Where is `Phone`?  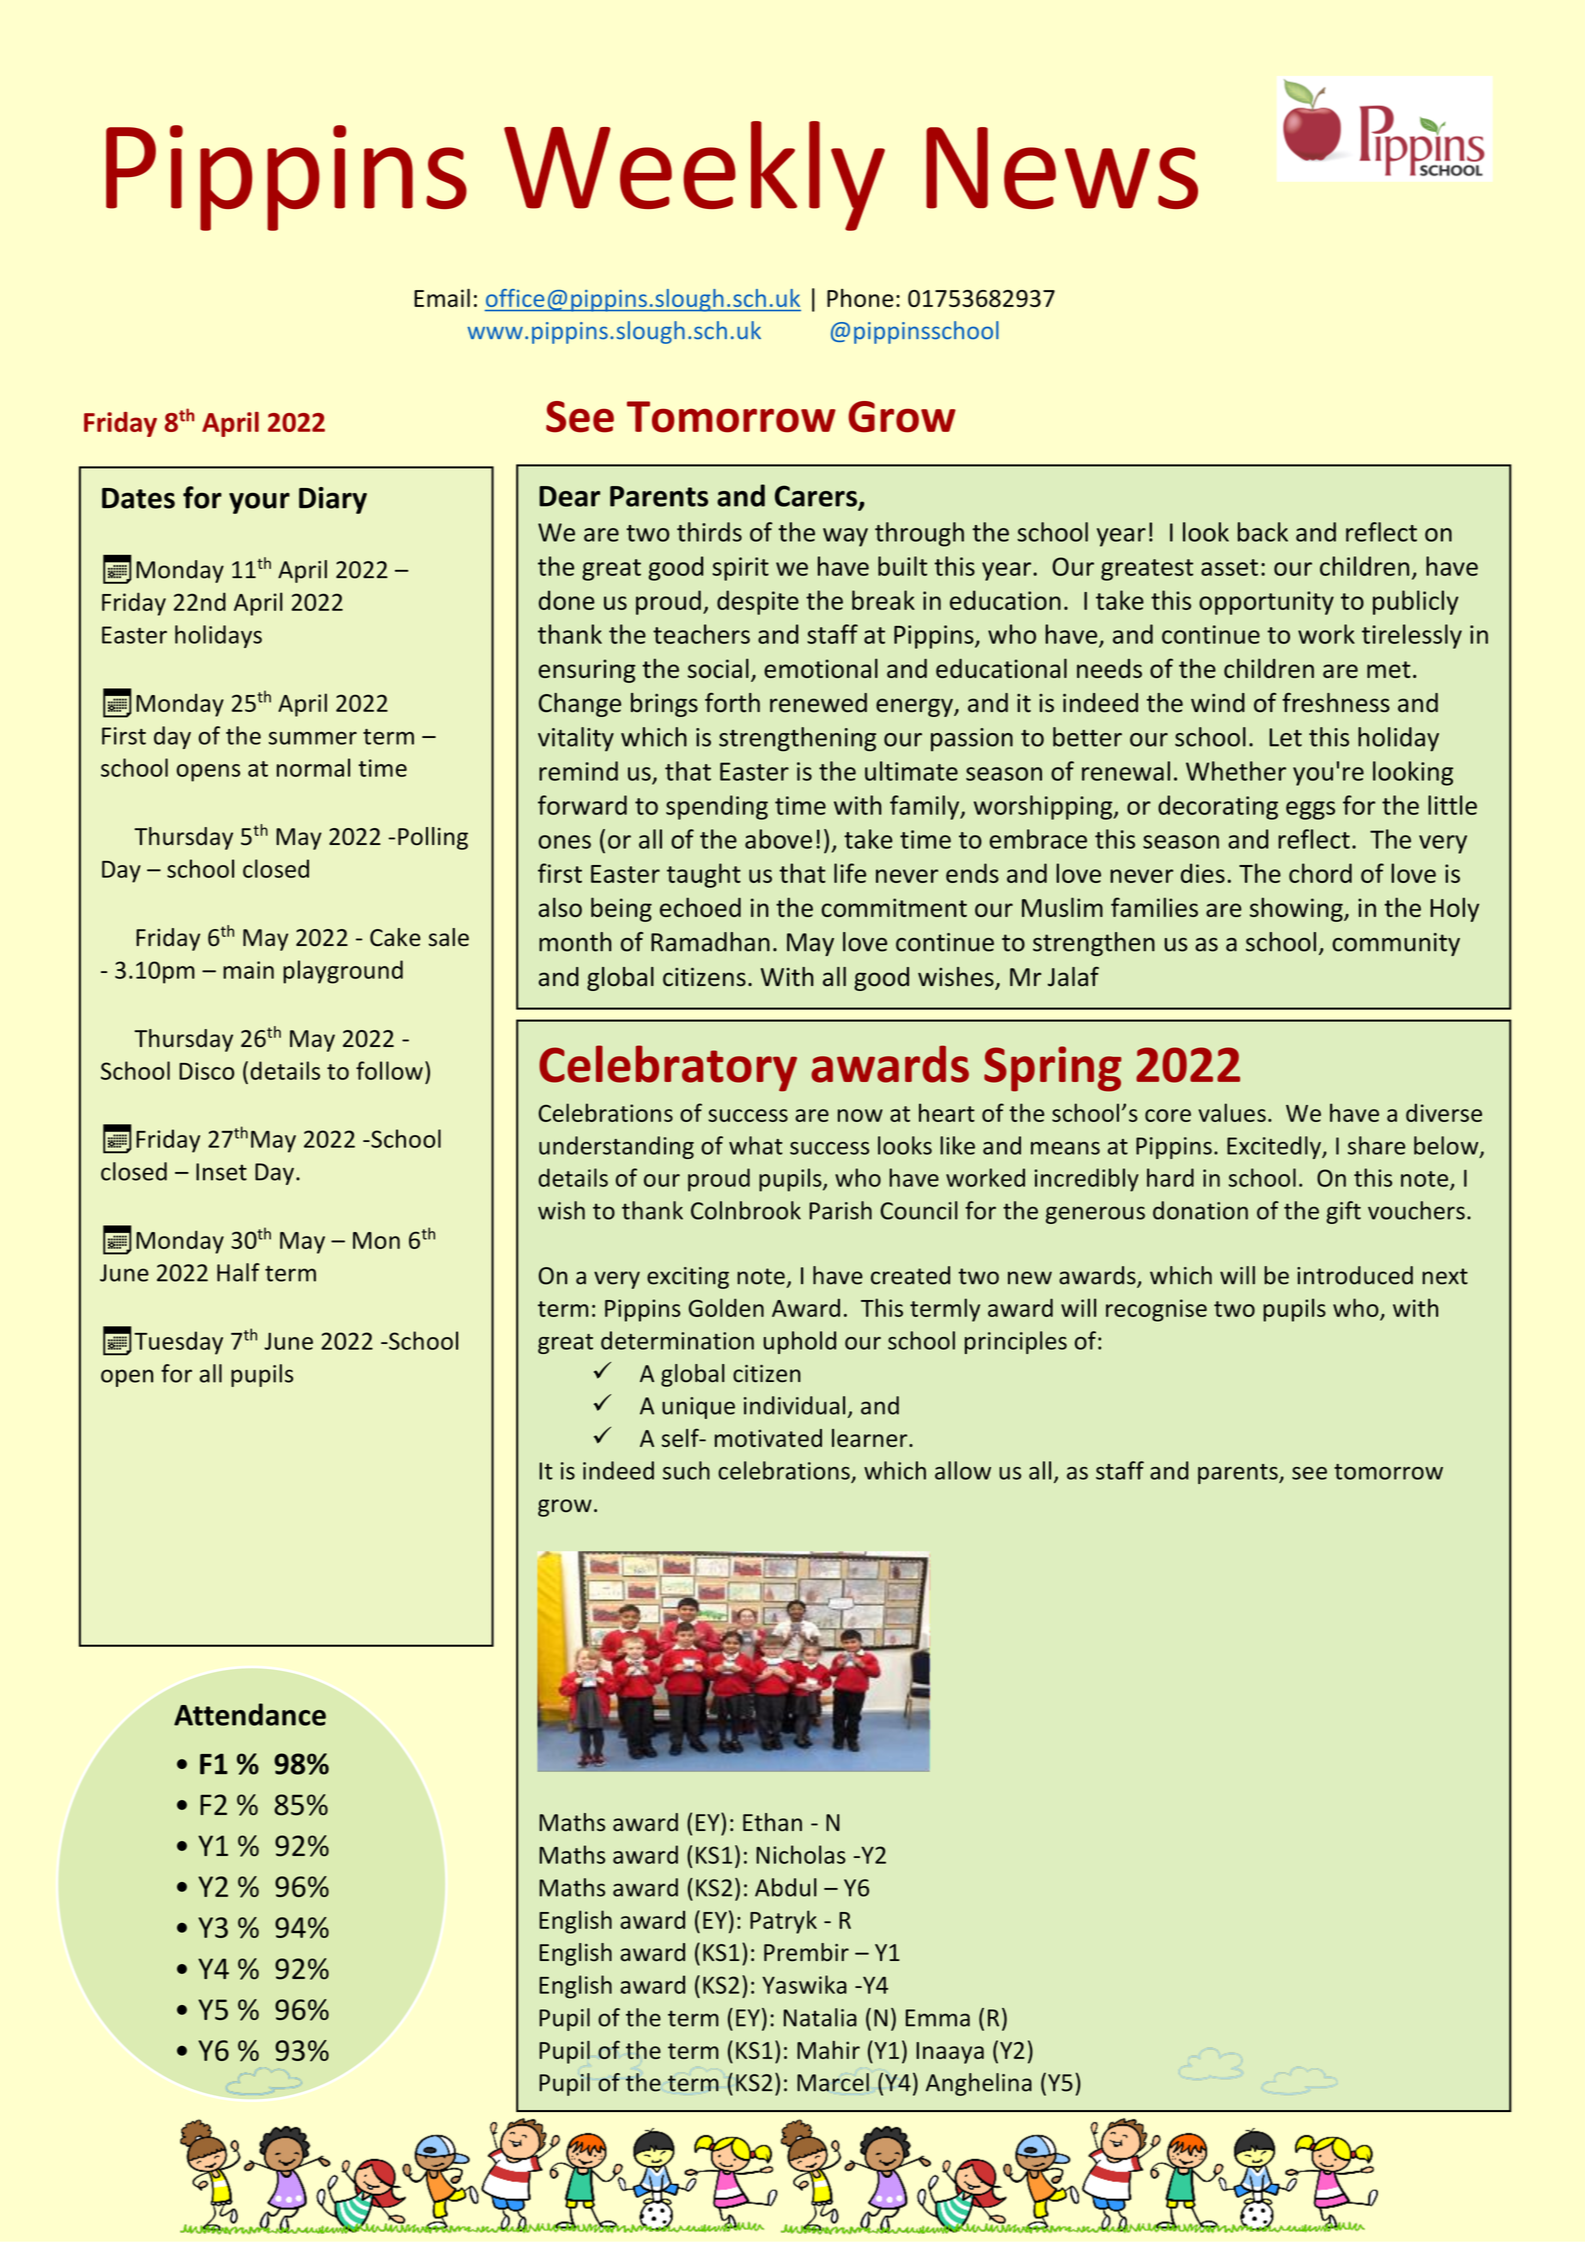 Phone is located at coordinates (860, 298).
